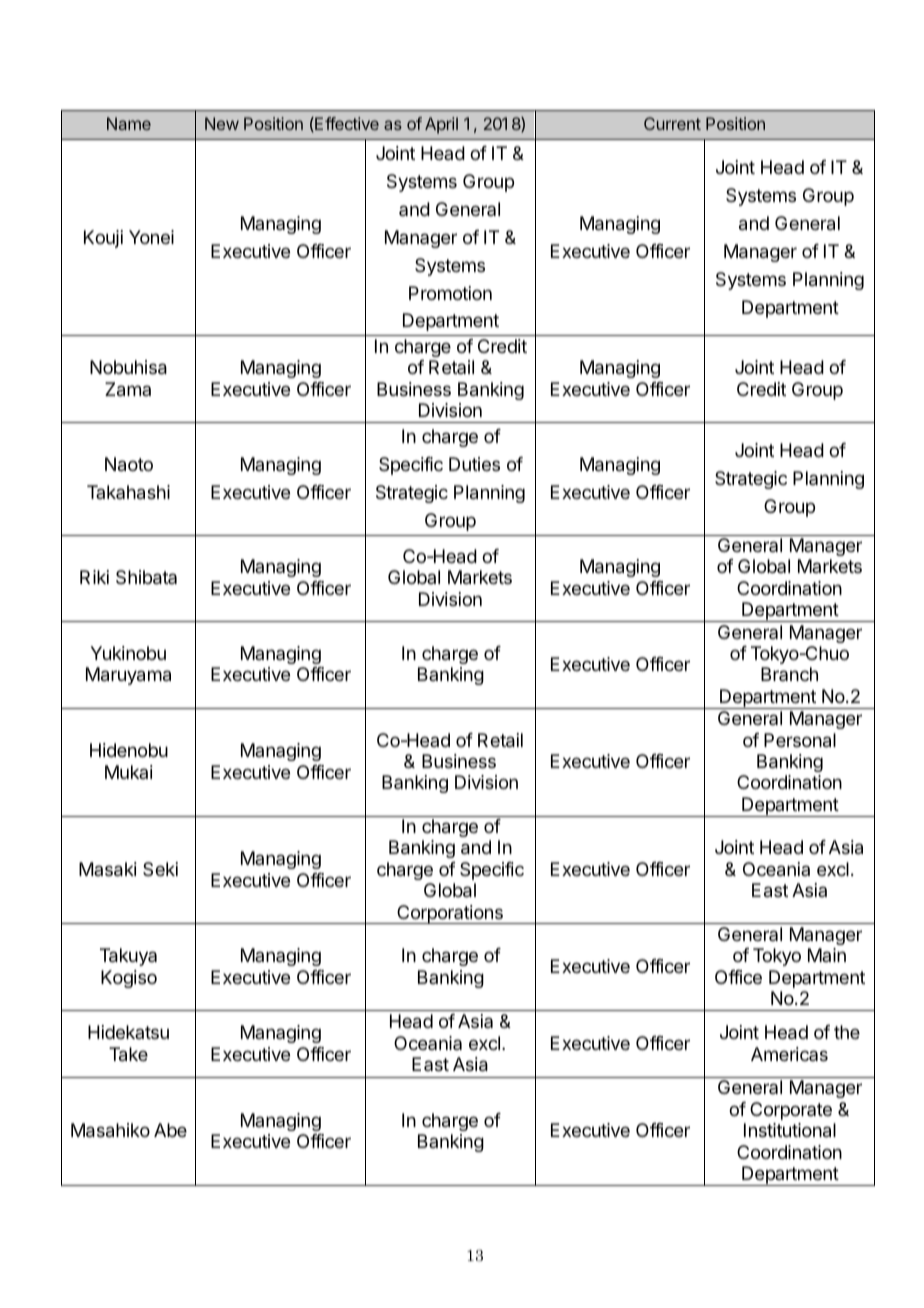  Describe the element at coordinates (474, 464) in the page. I see `Duties` at that location.
